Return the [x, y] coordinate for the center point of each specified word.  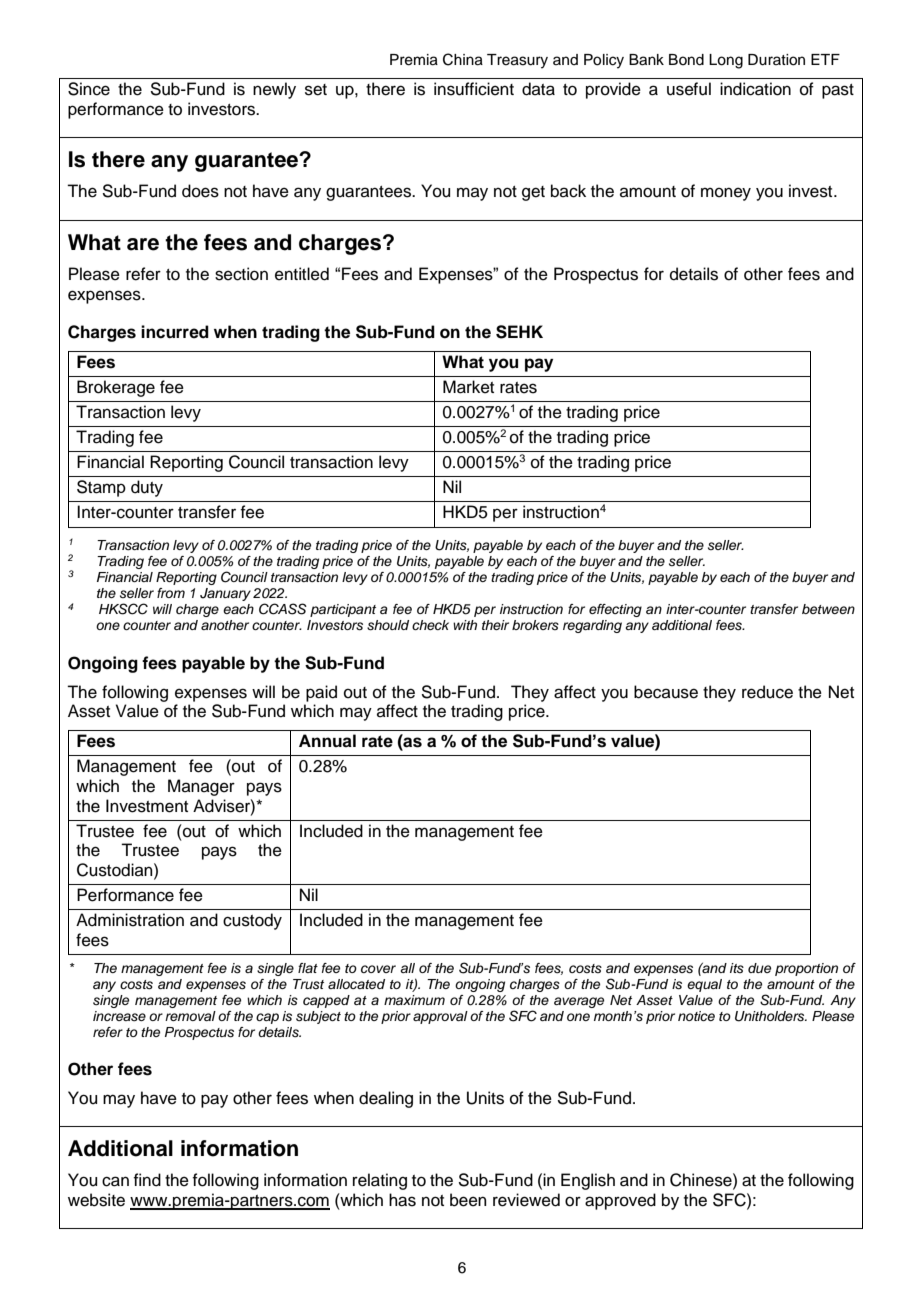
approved [620, 1201]
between [828, 609]
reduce [767, 692]
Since [89, 89]
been [468, 1200]
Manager [201, 787]
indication [755, 89]
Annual [327, 741]
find [147, 1180]
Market [468, 387]
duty [147, 488]
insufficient [474, 89]
